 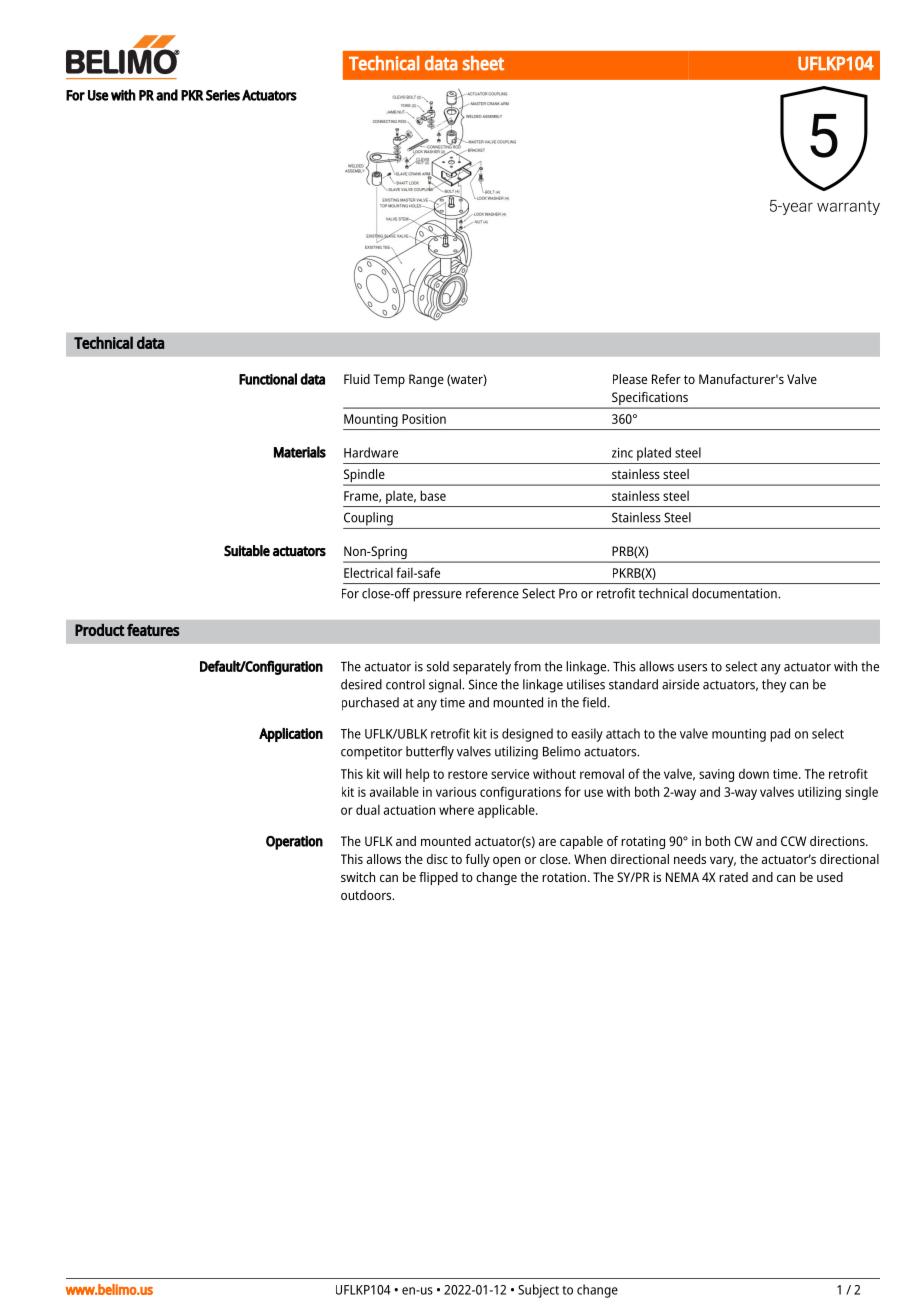 I want to click on outdoors, so click(x=367, y=895).
